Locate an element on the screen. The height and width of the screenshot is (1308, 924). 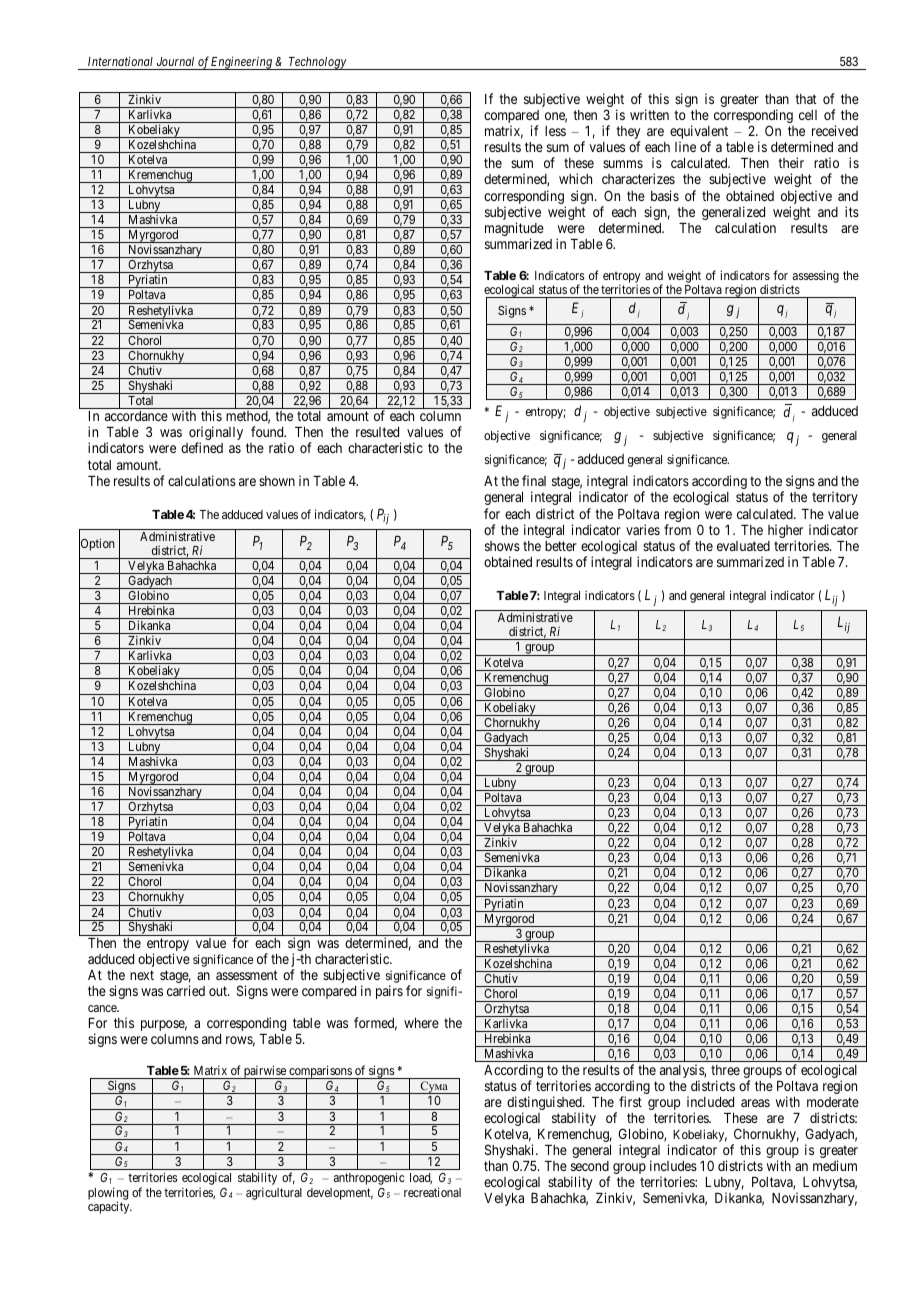
less is located at coordinates (555, 131).
